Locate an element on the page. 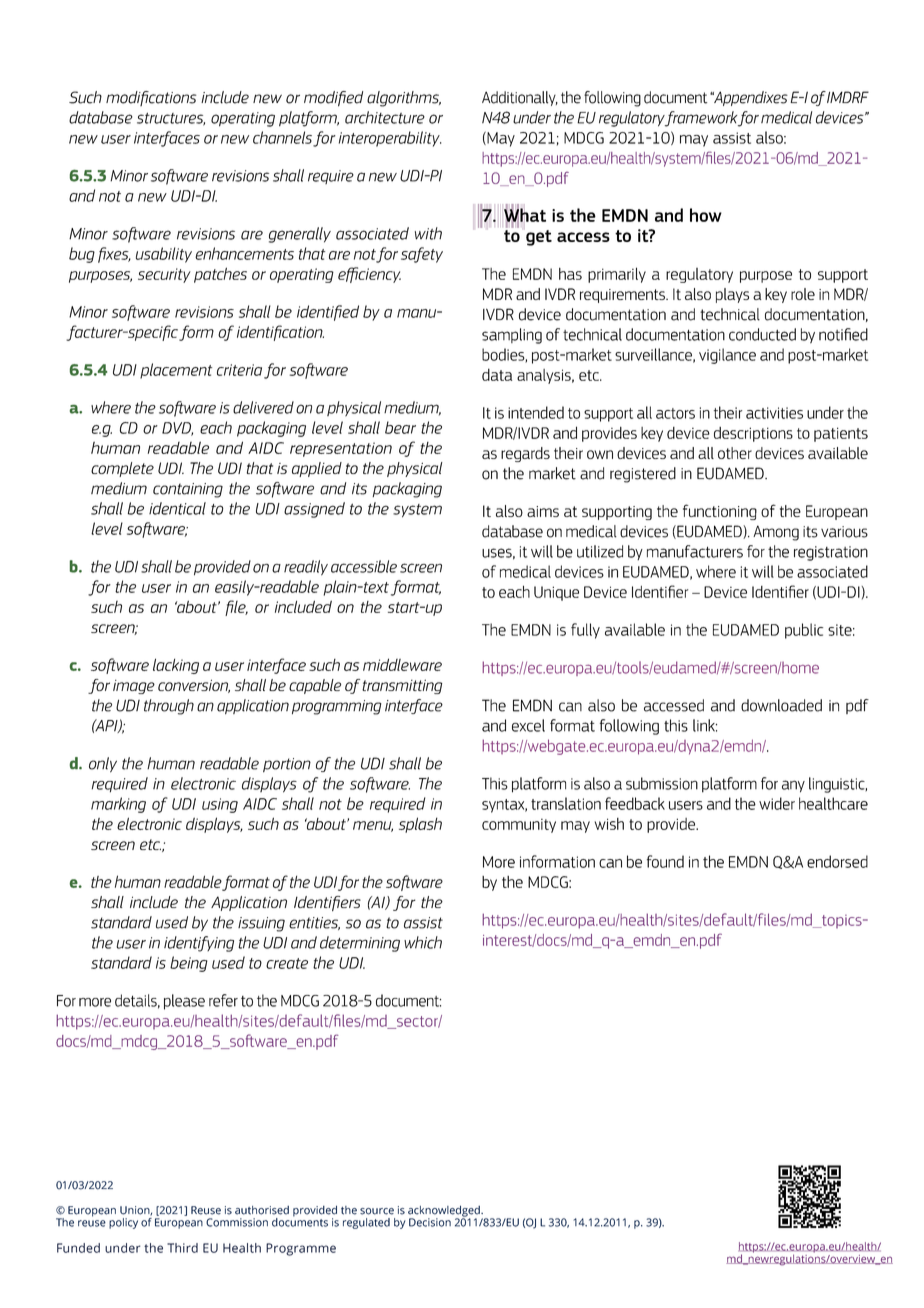 The width and height of the page is (924, 1308). regards is located at coordinates (525, 454).
